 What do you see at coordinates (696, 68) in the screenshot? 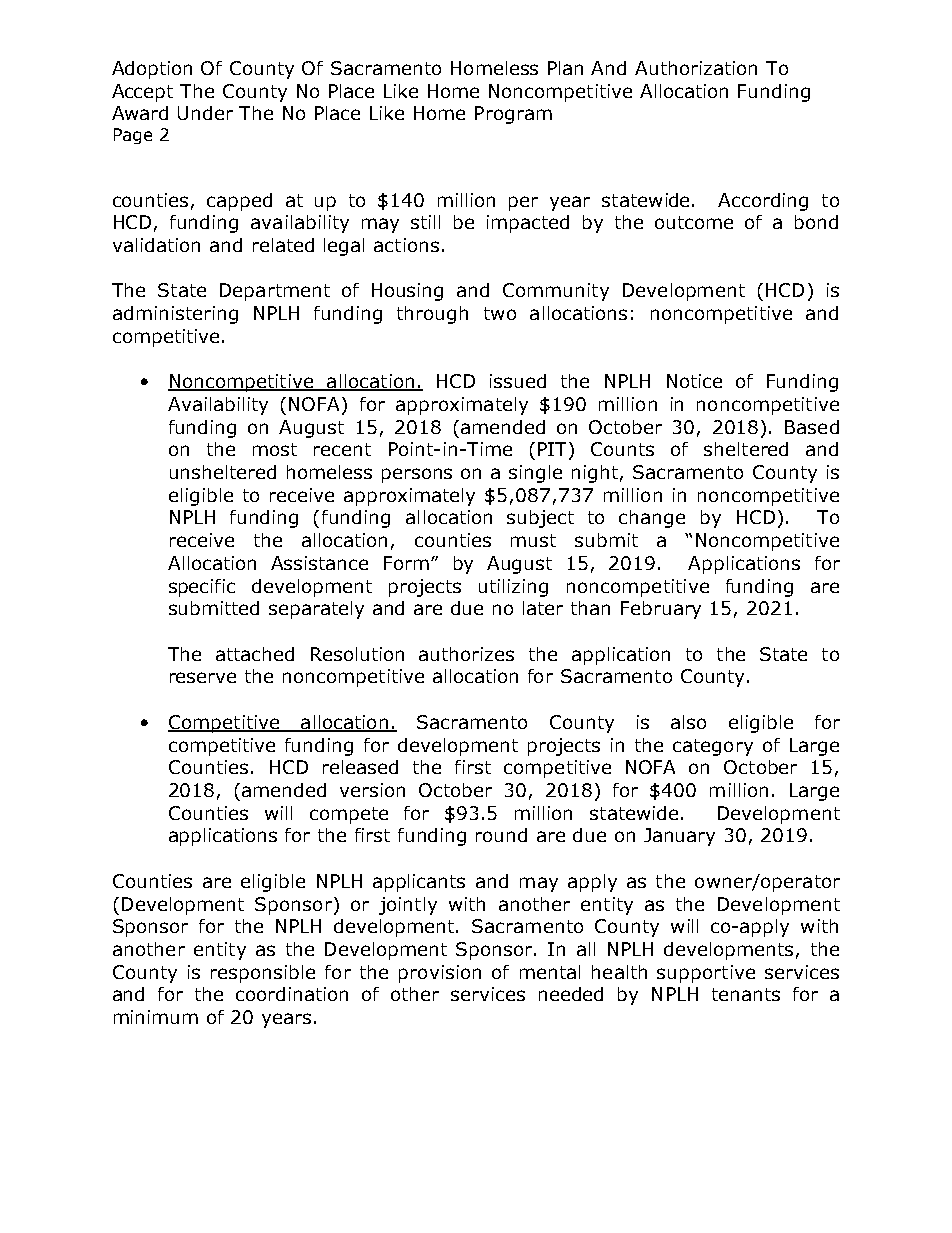
I see `Authorization` at bounding box center [696, 68].
